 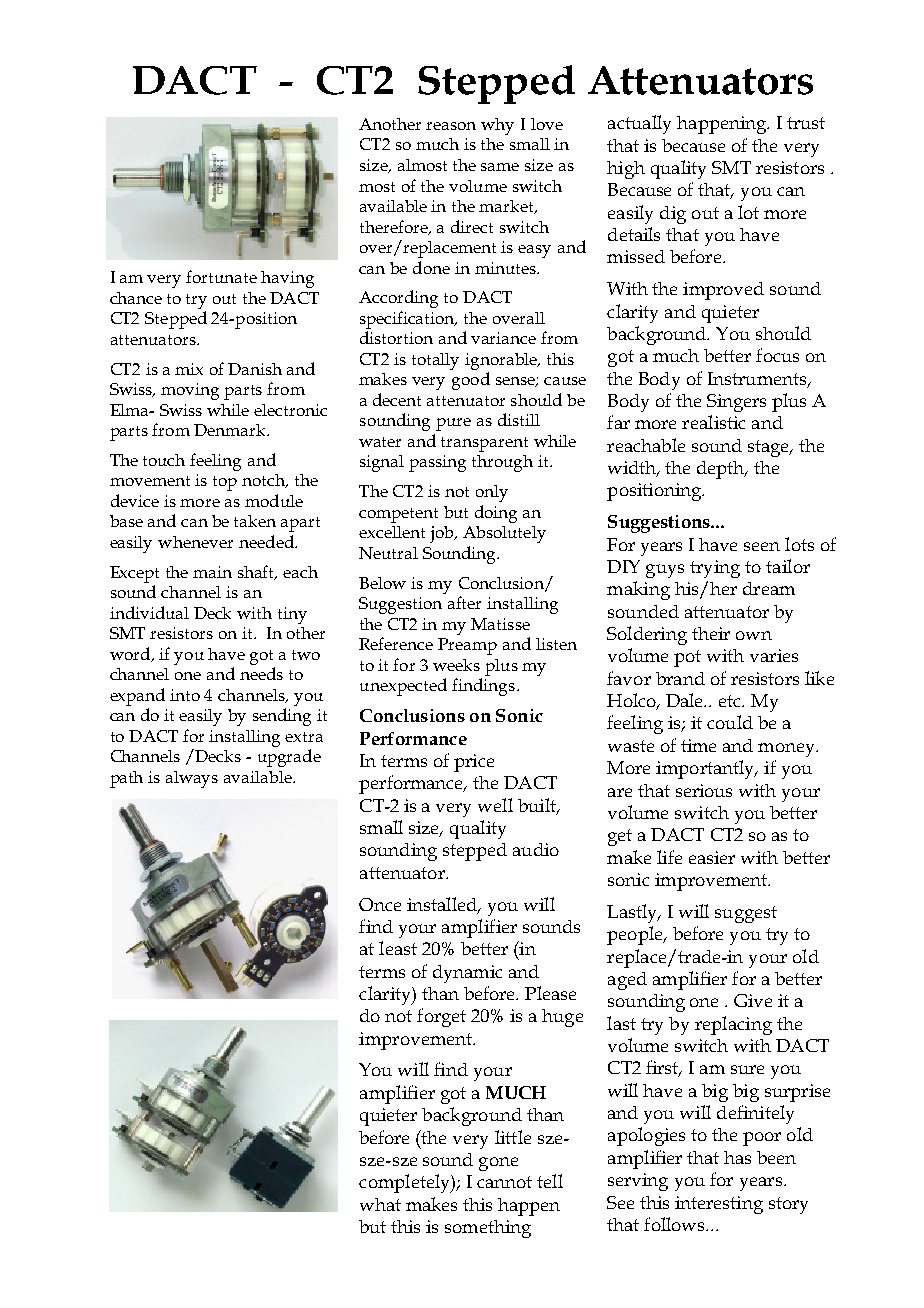 What do you see at coordinates (453, 424) in the screenshot?
I see `pure` at bounding box center [453, 424].
